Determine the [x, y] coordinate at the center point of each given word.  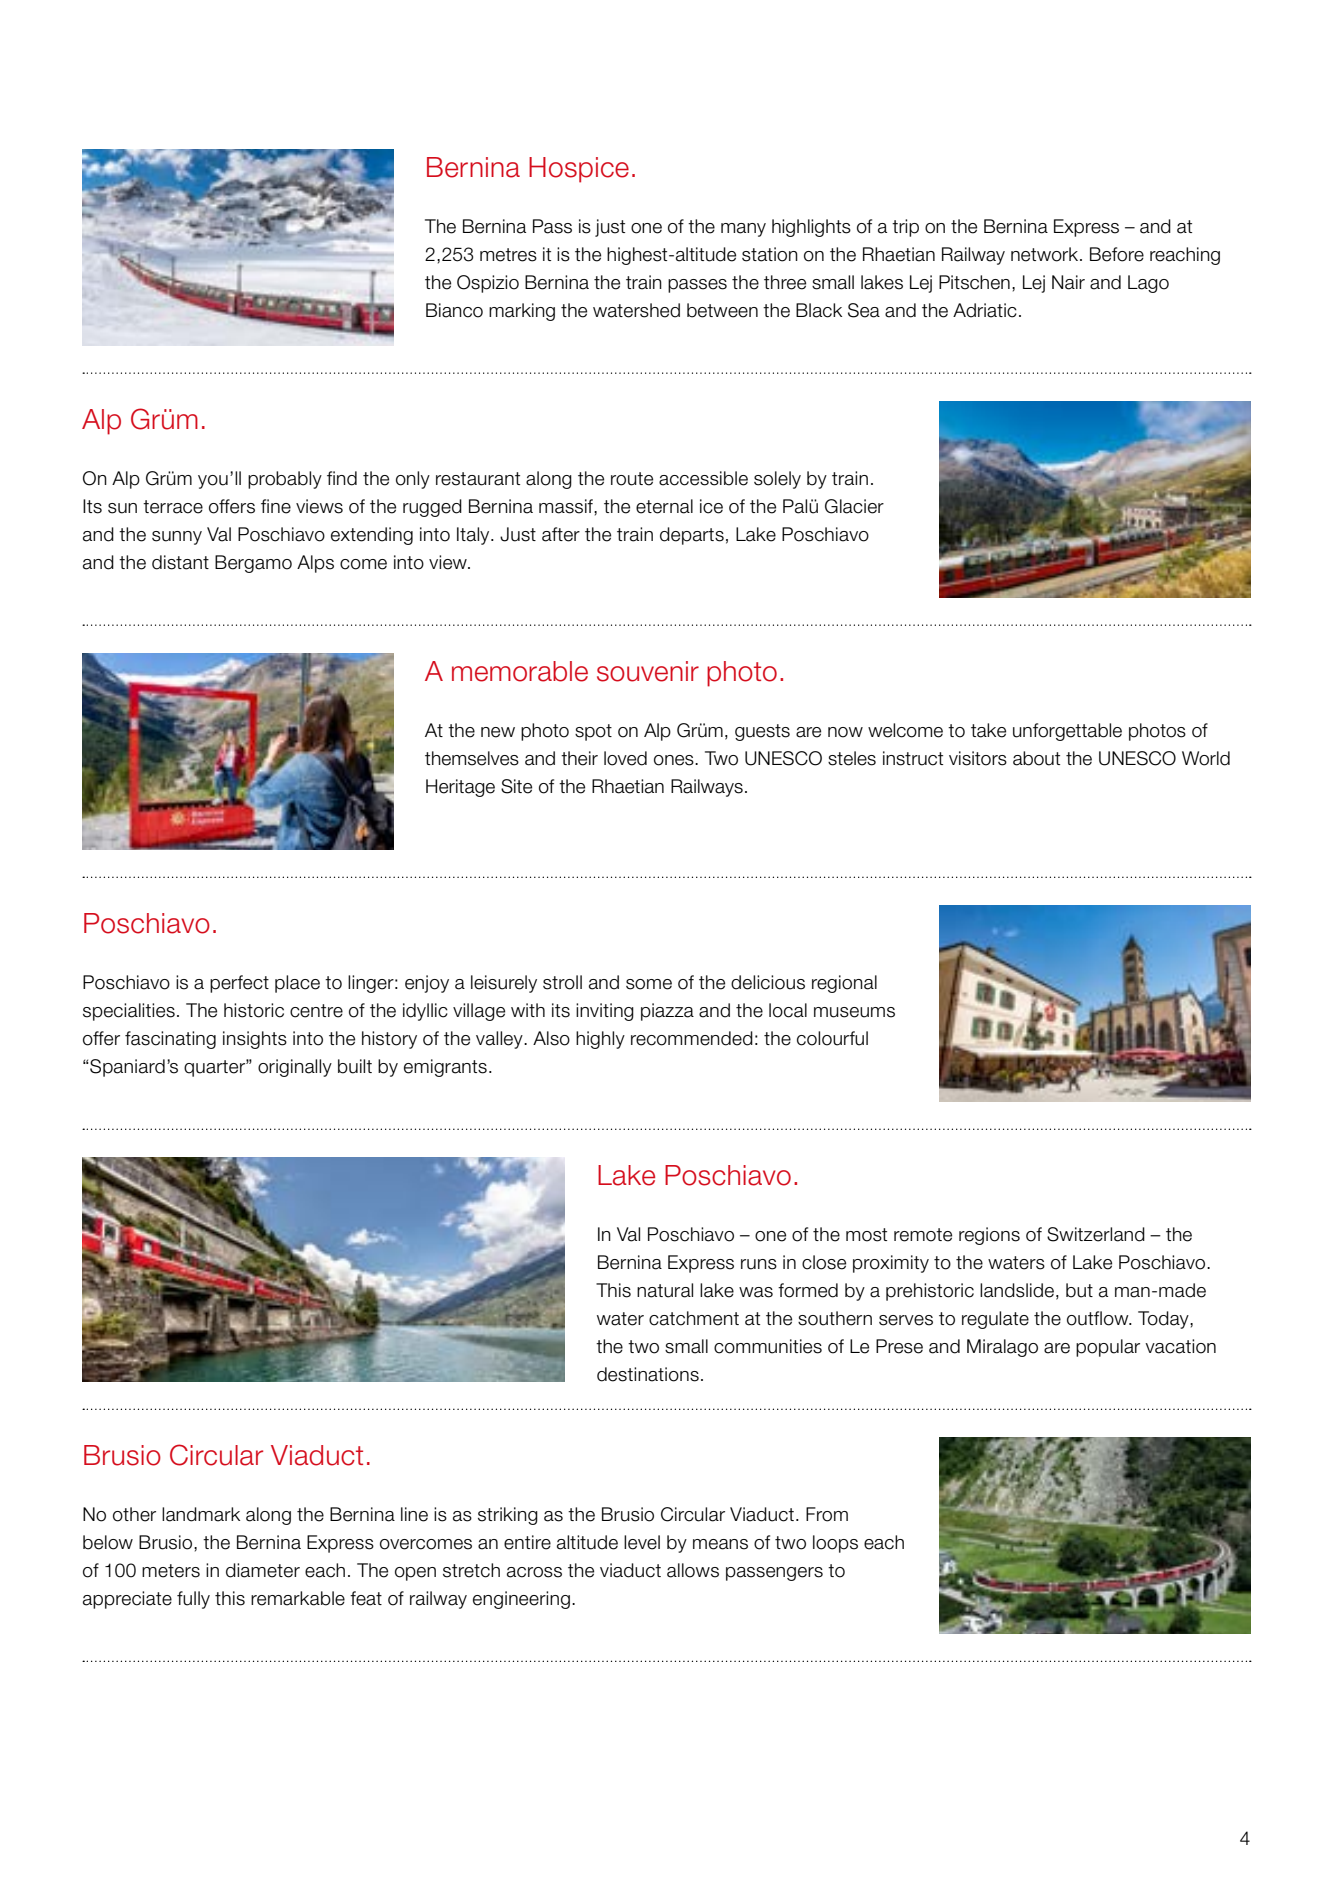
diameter [263, 1570]
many [743, 230]
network [1046, 254]
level [642, 1542]
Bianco [454, 310]
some [649, 984]
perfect [239, 984]
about [1036, 758]
